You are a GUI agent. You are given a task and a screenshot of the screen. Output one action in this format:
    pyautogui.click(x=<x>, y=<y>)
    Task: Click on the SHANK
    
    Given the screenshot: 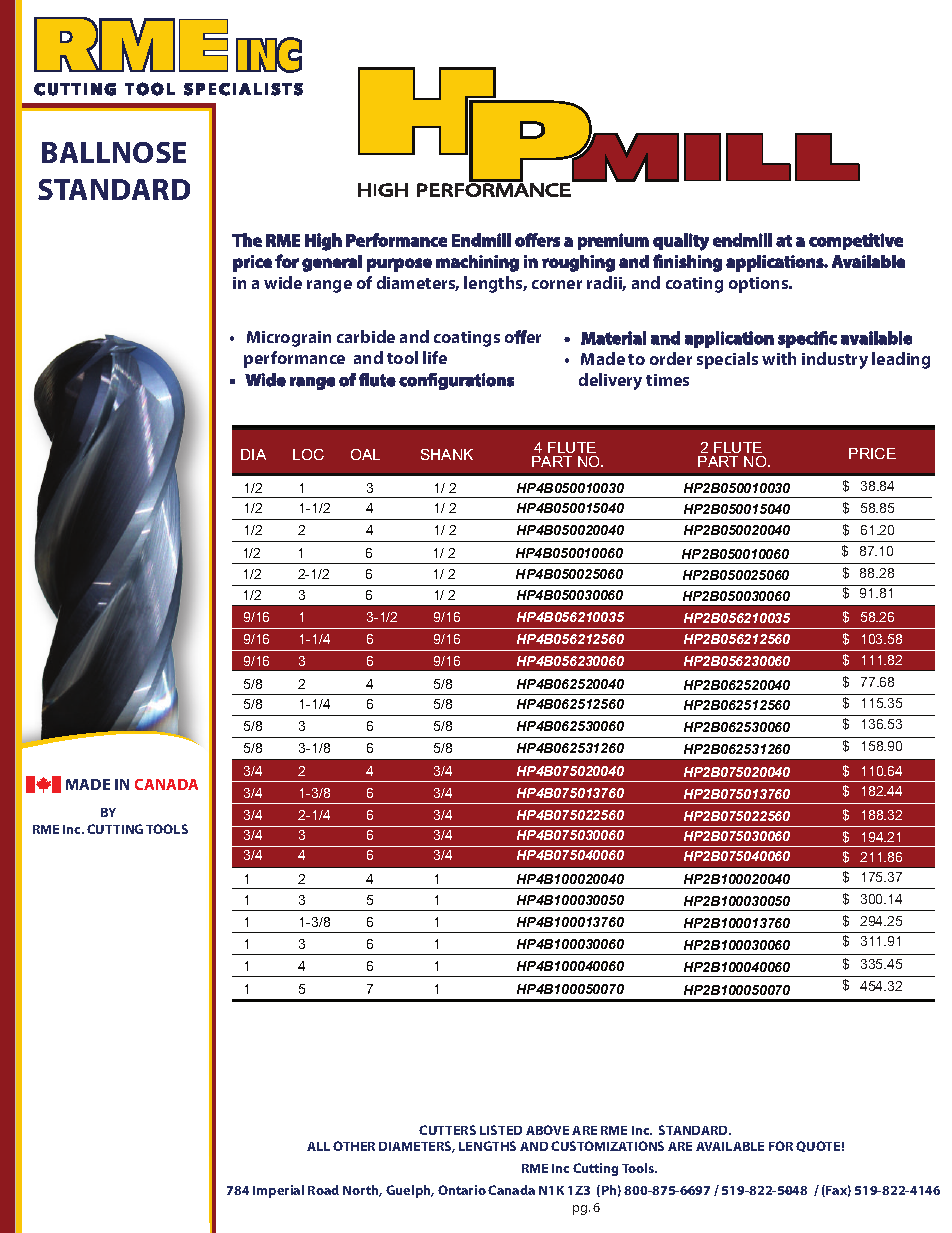 What is the action you would take?
    pyautogui.click(x=447, y=454)
